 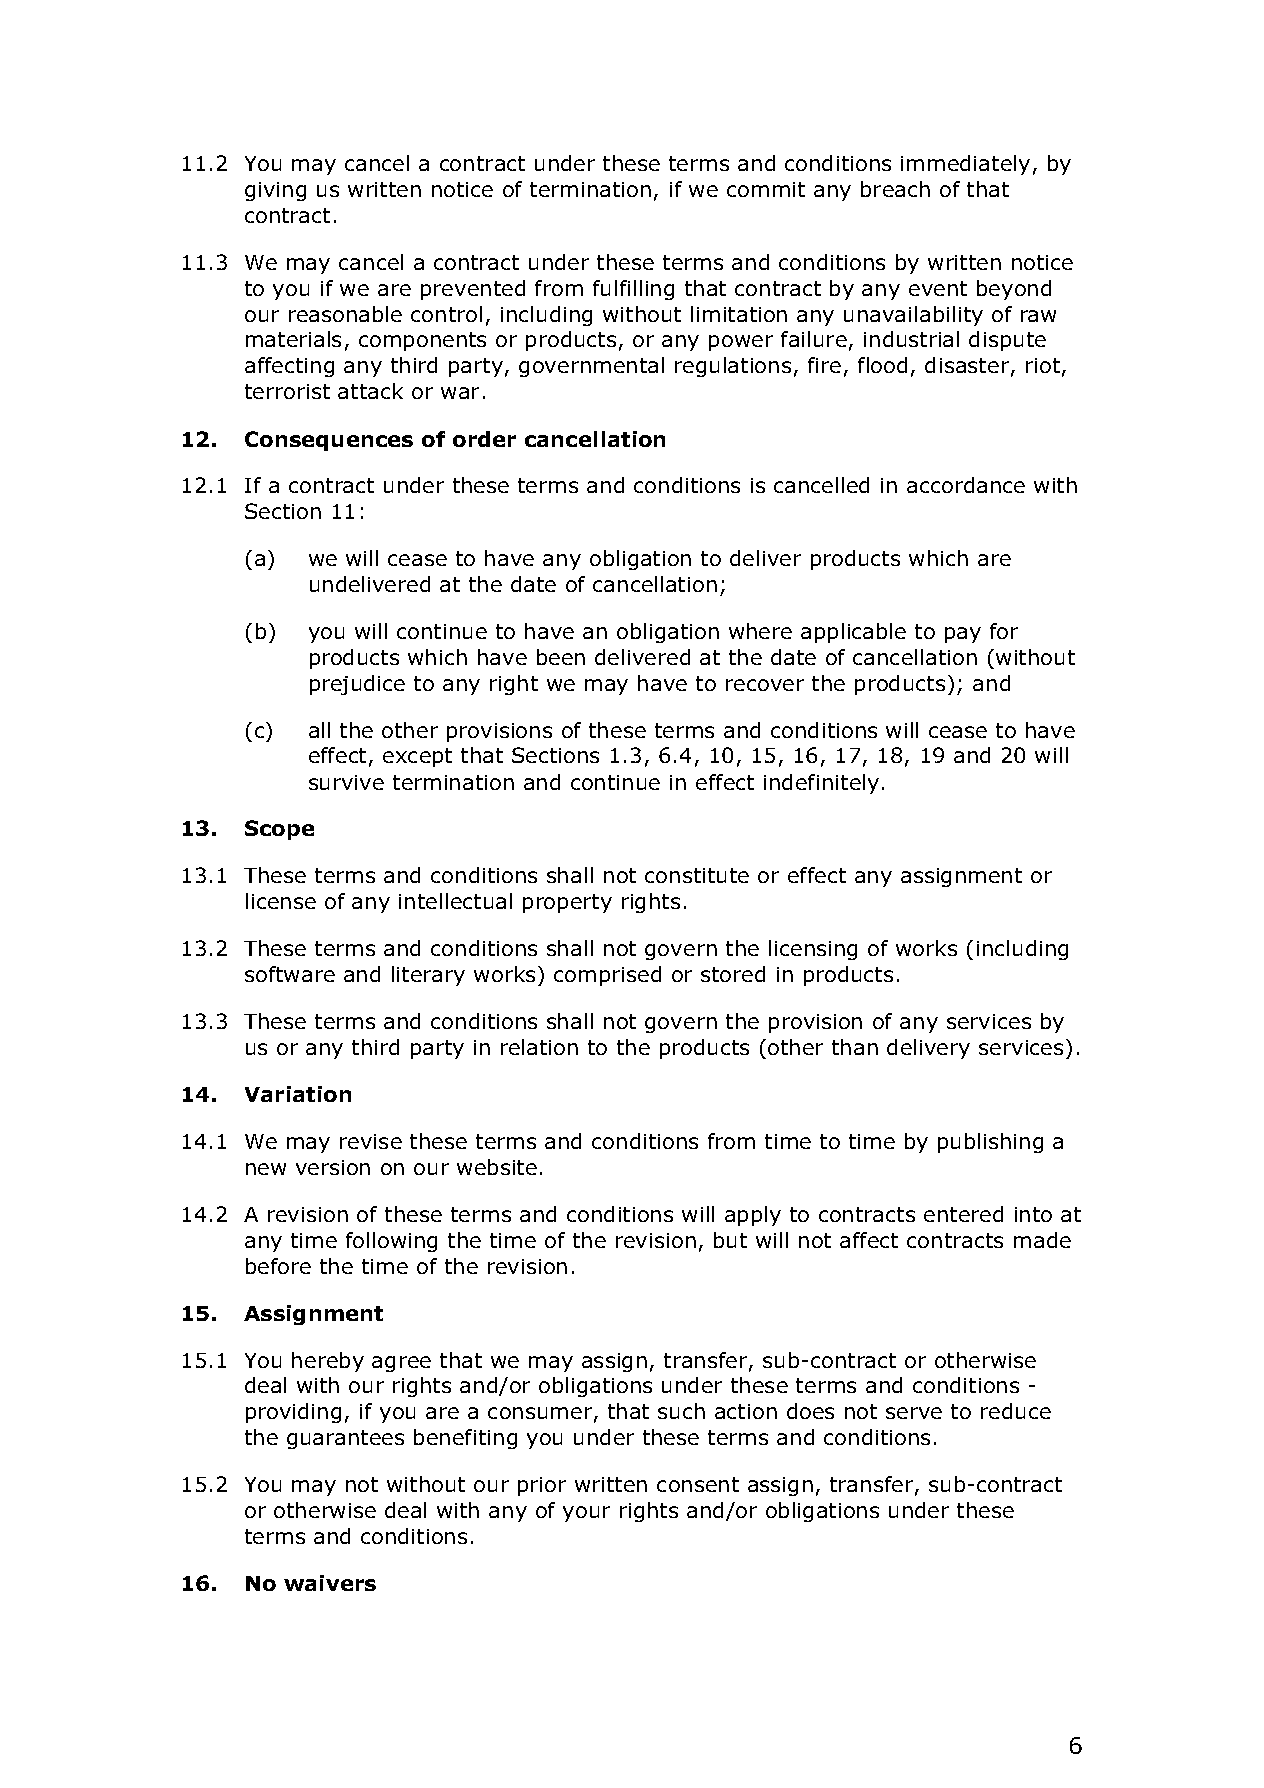 I want to click on immediately, so click(x=965, y=165).
